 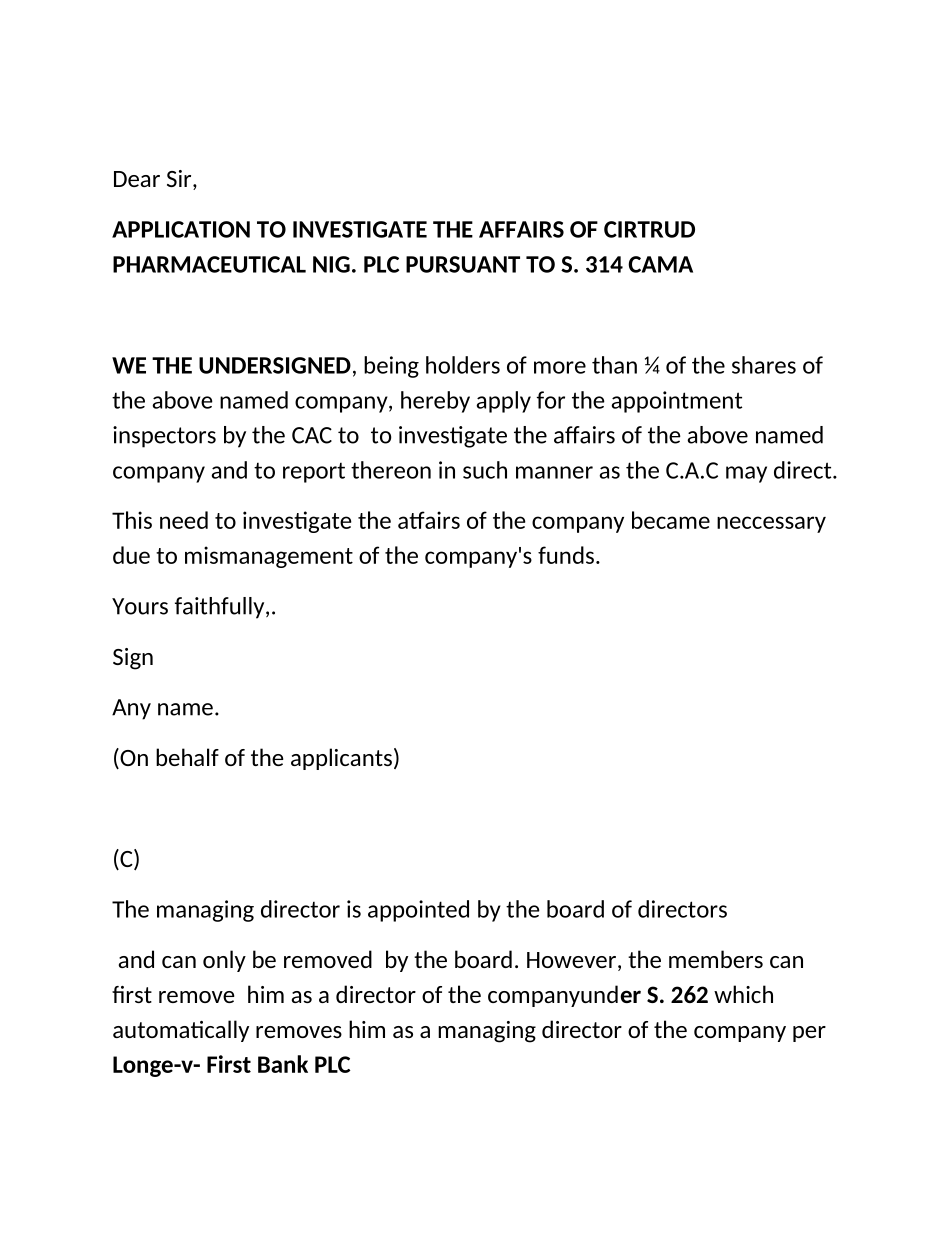 What do you see at coordinates (521, 229) in the screenshot?
I see `AFFAIRS` at bounding box center [521, 229].
